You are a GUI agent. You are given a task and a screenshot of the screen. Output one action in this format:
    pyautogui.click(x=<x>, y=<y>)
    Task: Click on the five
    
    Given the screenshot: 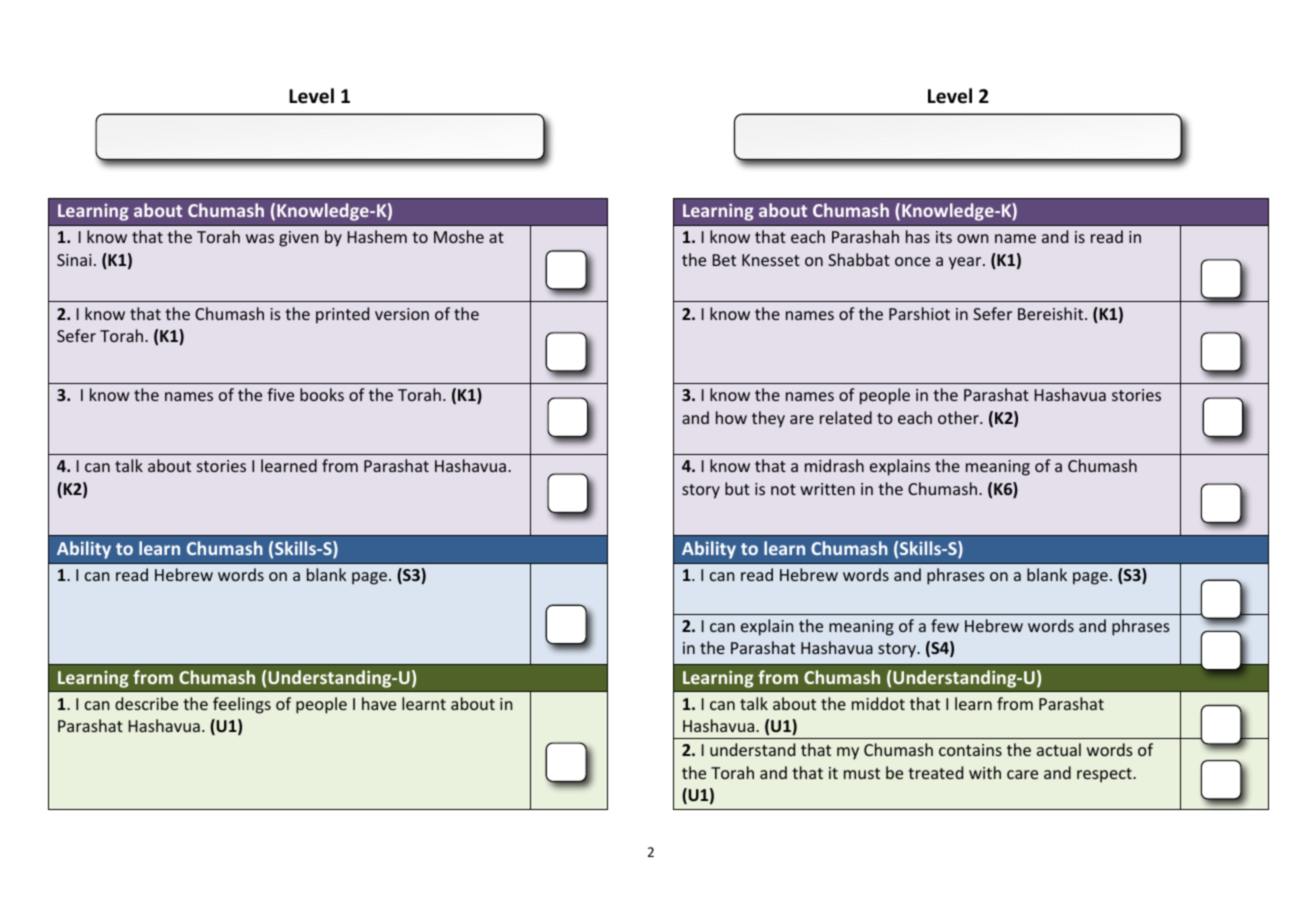 What is the action you would take?
    pyautogui.click(x=280, y=394)
